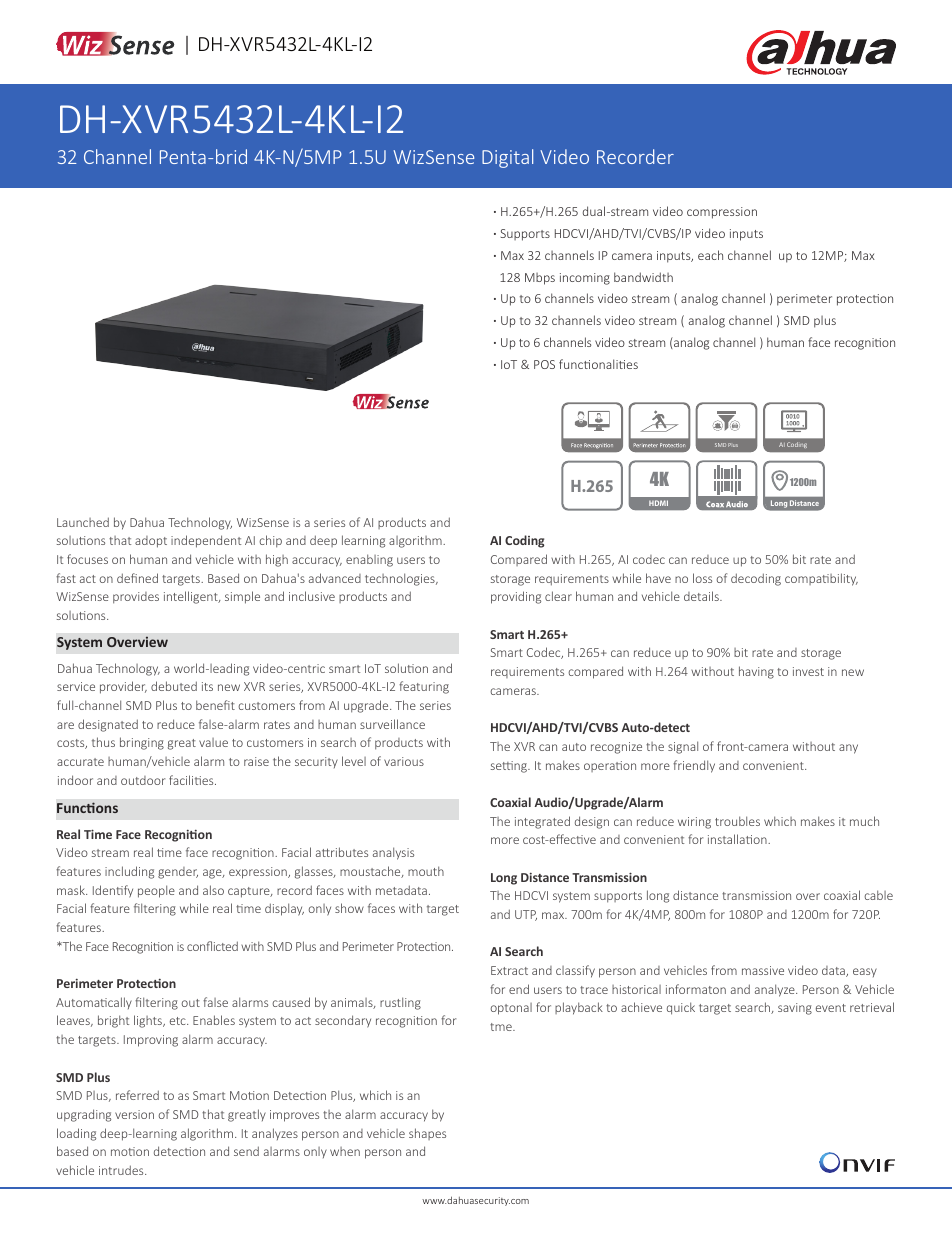 The height and width of the document is (1233, 952). What do you see at coordinates (540, 279) in the document?
I see `Mbps` at bounding box center [540, 279].
